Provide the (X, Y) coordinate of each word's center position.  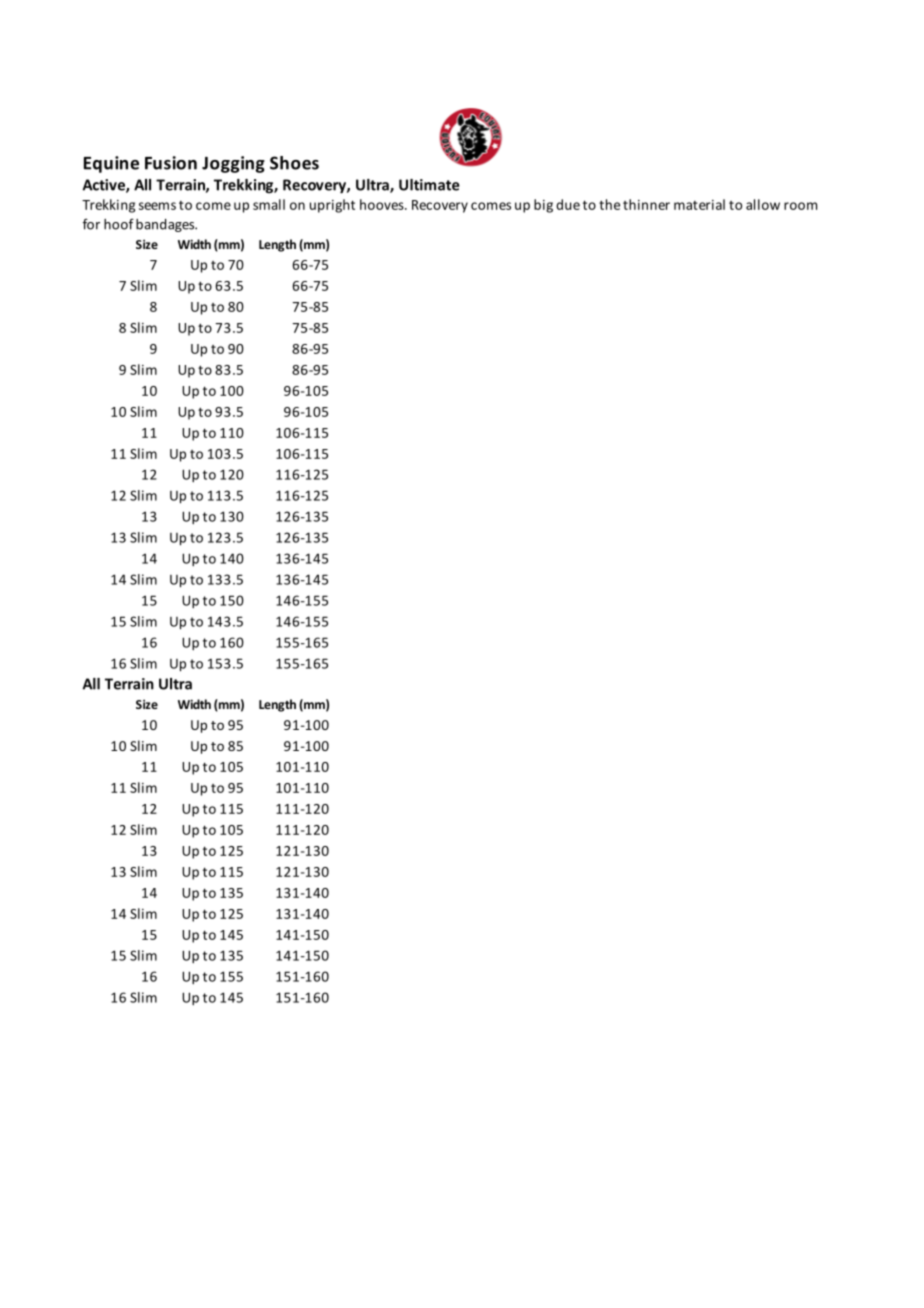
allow (763, 204)
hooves (383, 204)
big (543, 206)
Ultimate (429, 185)
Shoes (294, 163)
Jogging (233, 164)
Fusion (171, 163)
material (699, 204)
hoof (119, 224)
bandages (166, 225)
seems (157, 206)
